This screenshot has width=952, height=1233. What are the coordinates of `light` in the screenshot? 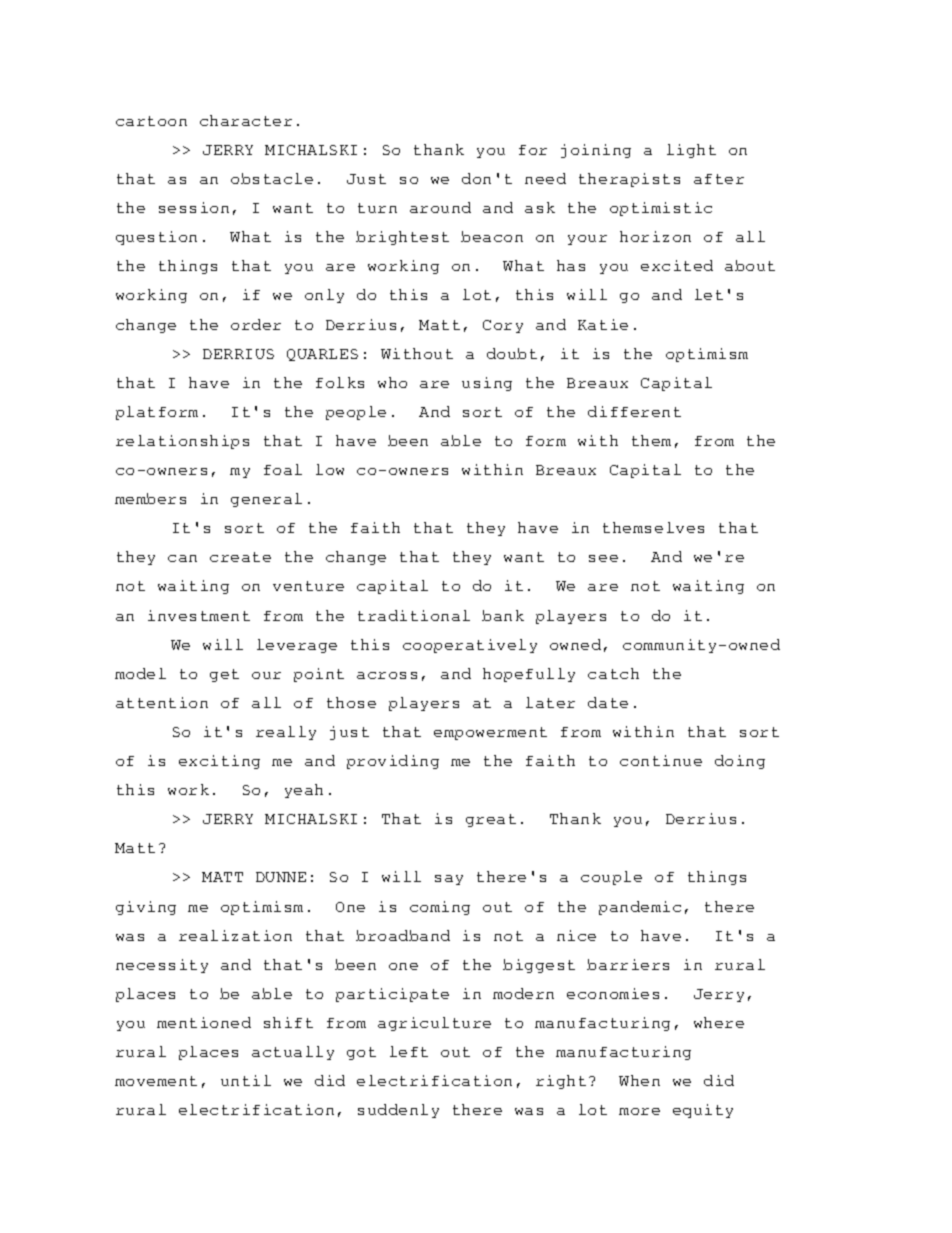 It's located at (691, 151).
